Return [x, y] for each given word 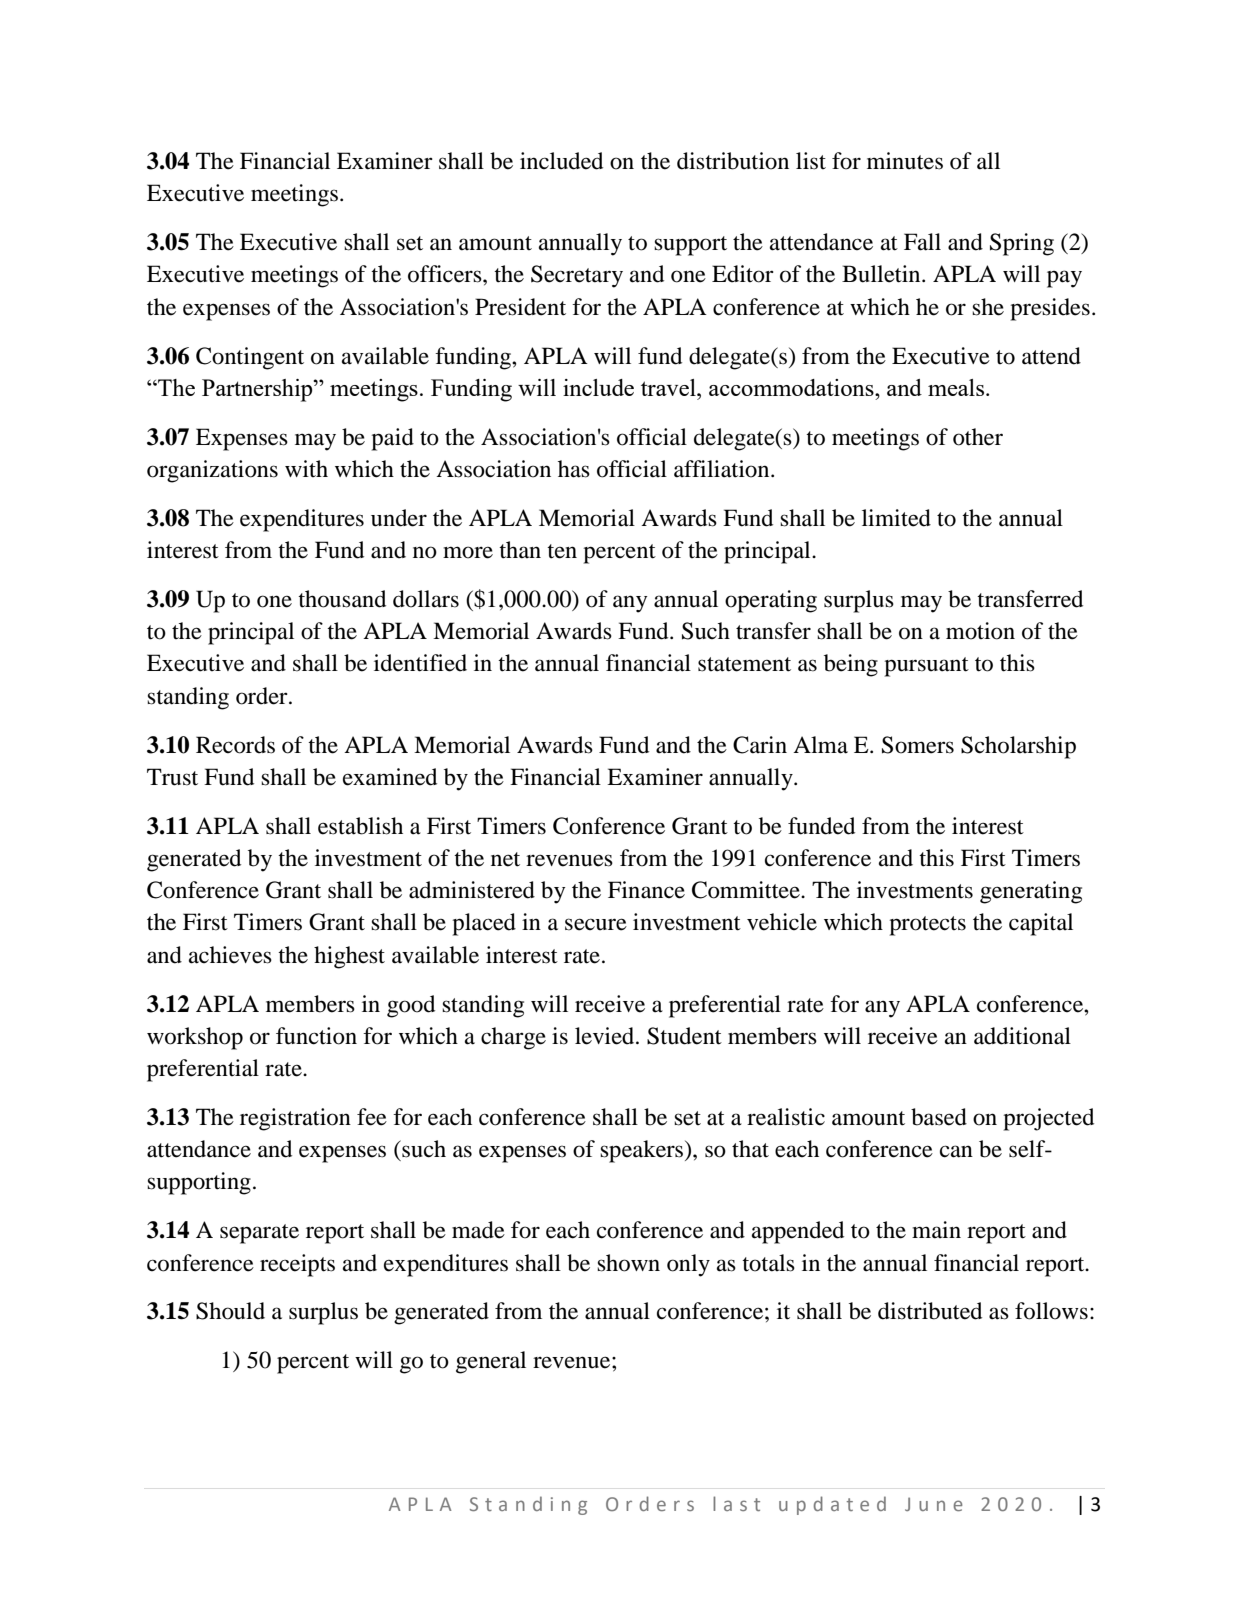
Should [230, 1311]
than [520, 550]
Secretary [577, 276]
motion [980, 631]
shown [628, 1263]
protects [927, 926]
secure [596, 924]
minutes [905, 161]
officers [446, 274]
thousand [342, 599]
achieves [230, 955]
